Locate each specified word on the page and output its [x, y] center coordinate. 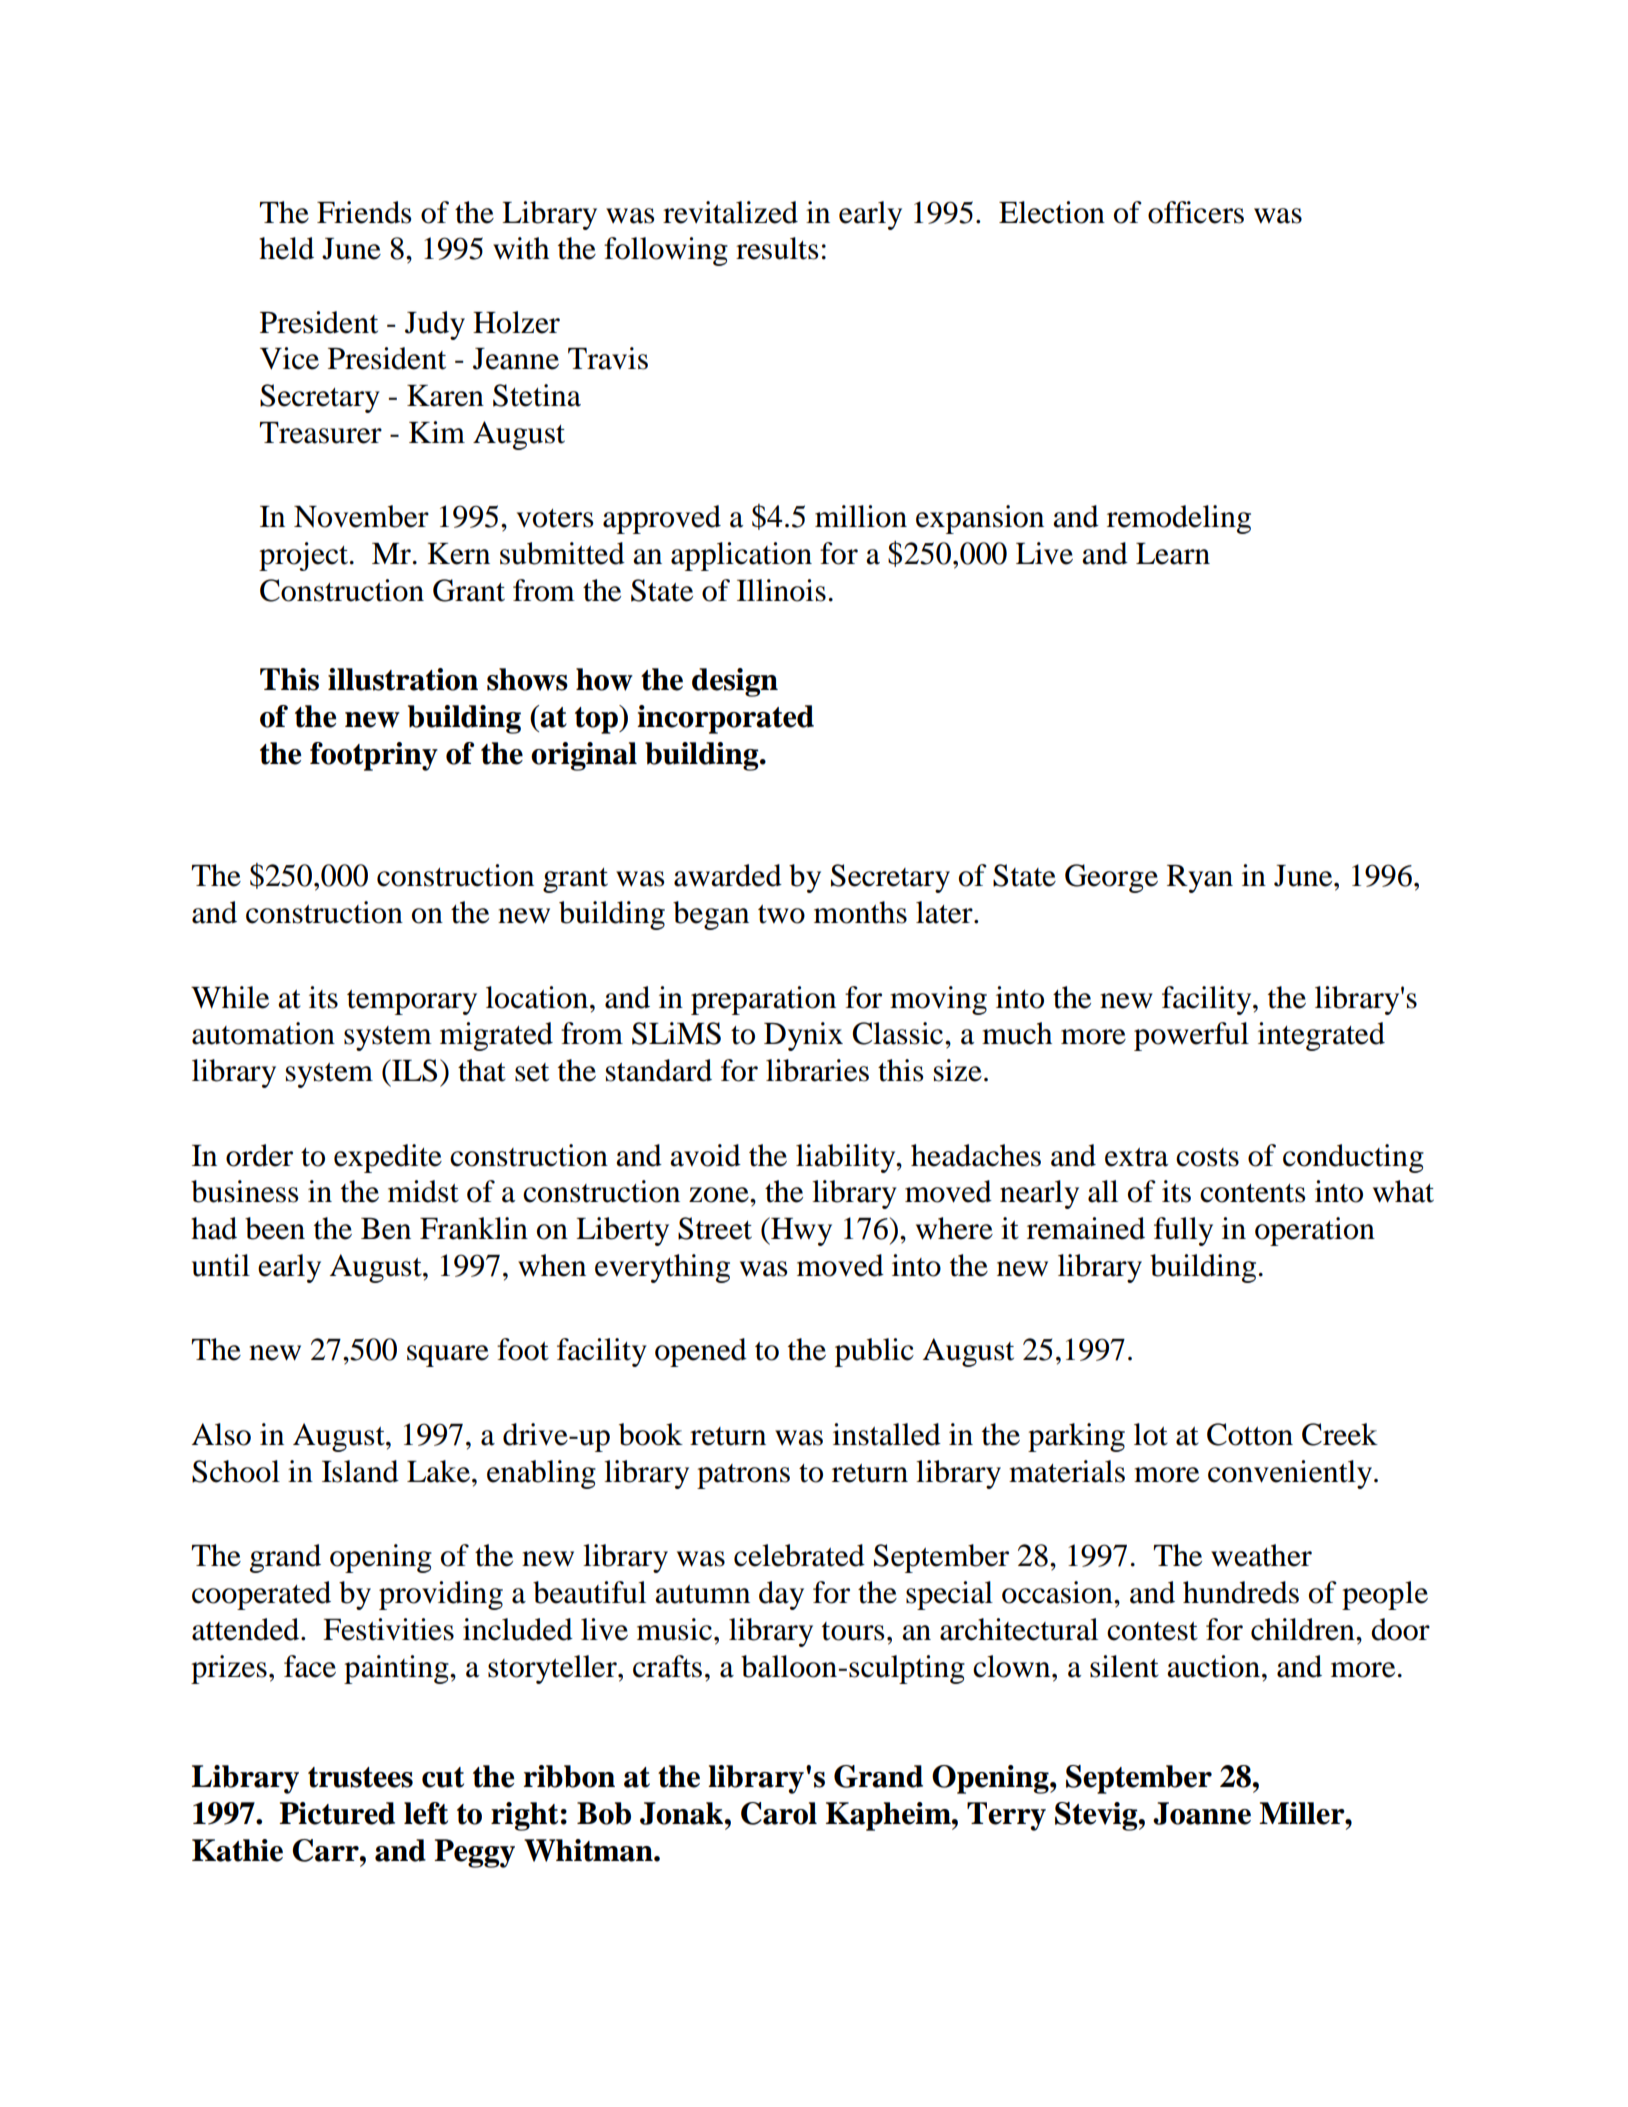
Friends [364, 212]
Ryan [1200, 879]
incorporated [725, 719]
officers [1196, 212]
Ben [386, 1229]
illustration [403, 679]
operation [1315, 1231]
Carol [779, 1813]
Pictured [337, 1813]
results [777, 248]
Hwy [800, 1231]
